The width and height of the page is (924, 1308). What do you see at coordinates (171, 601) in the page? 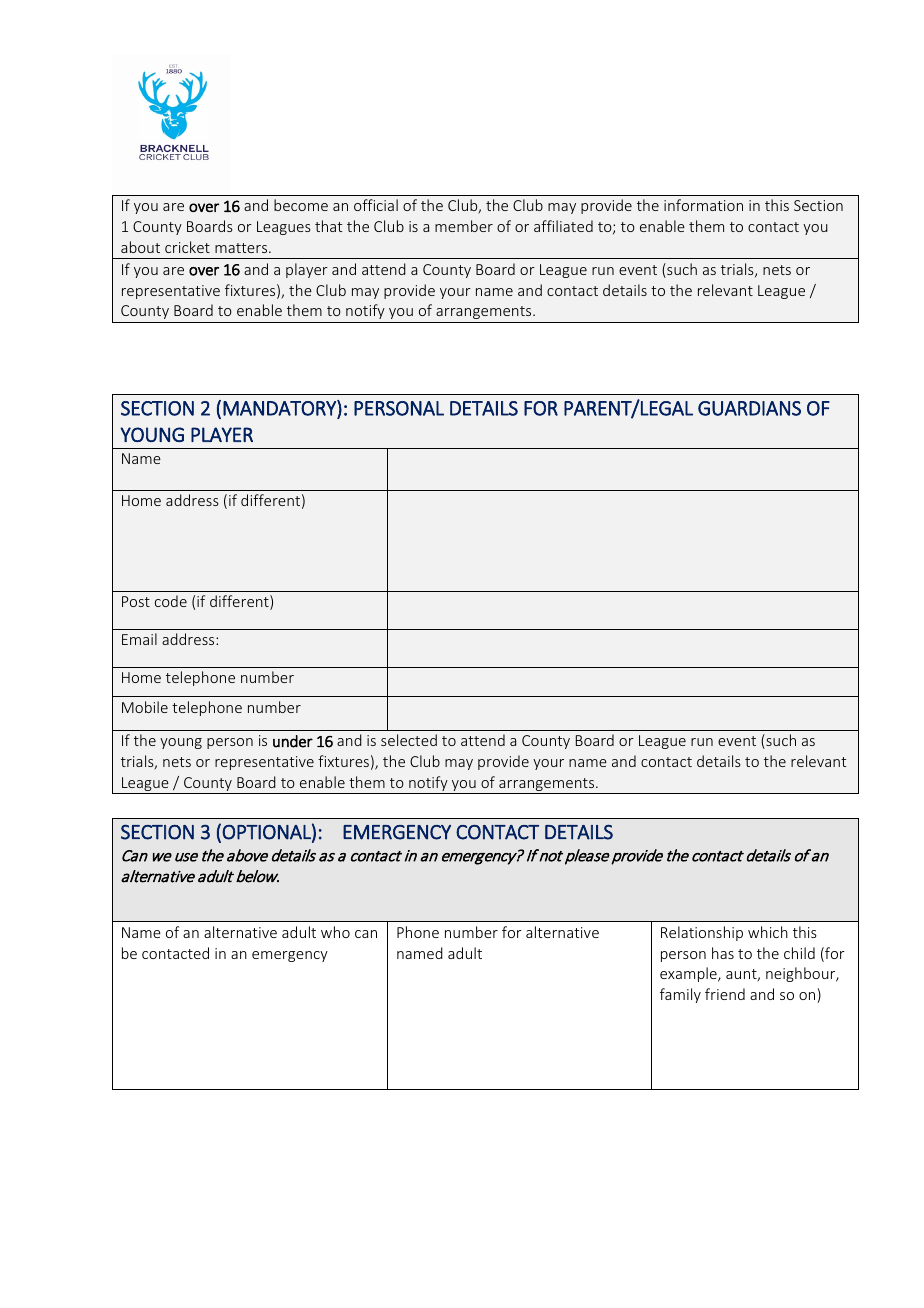
I see `code` at bounding box center [171, 601].
